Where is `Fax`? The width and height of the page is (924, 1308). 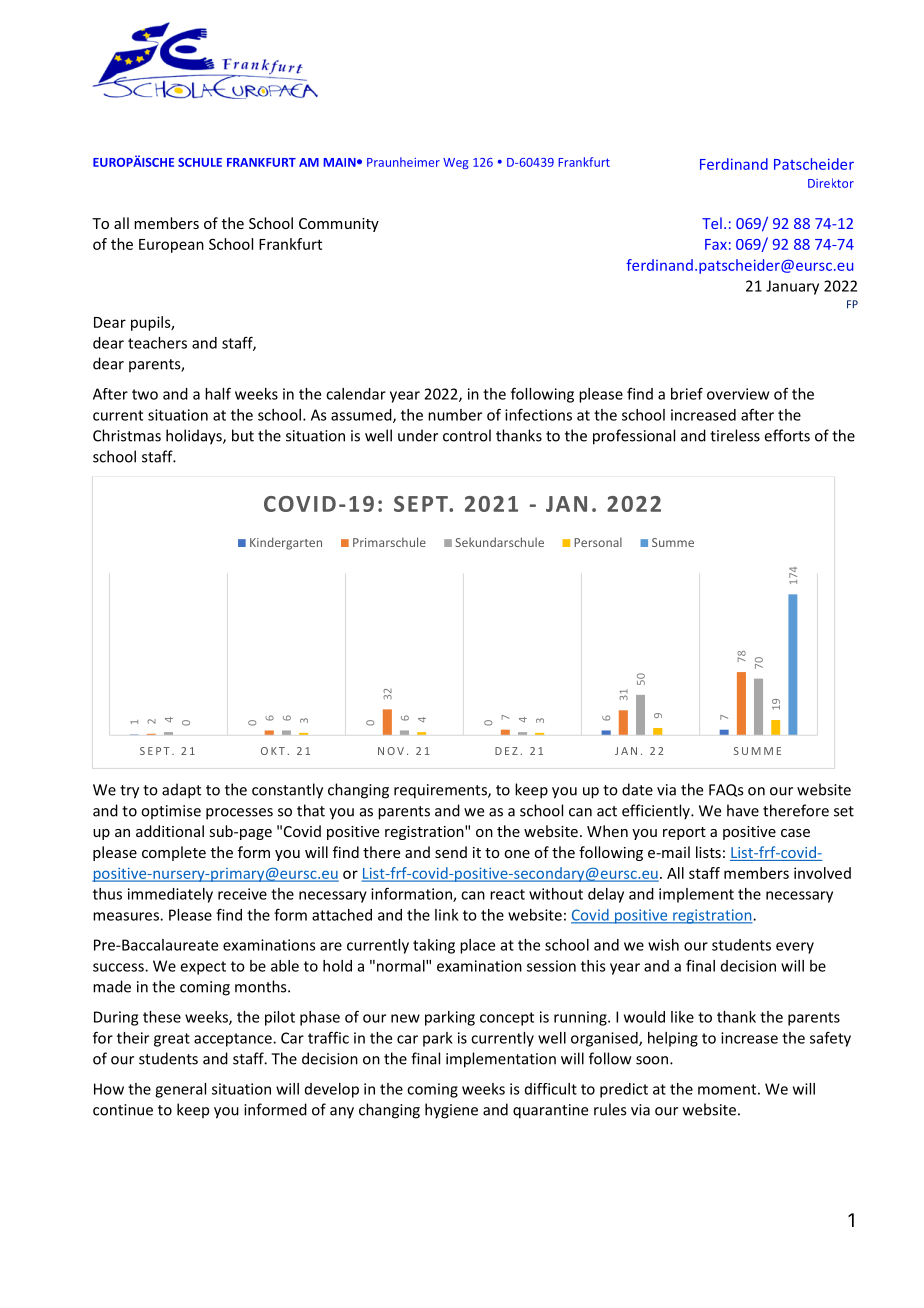
Fax is located at coordinates (716, 244).
